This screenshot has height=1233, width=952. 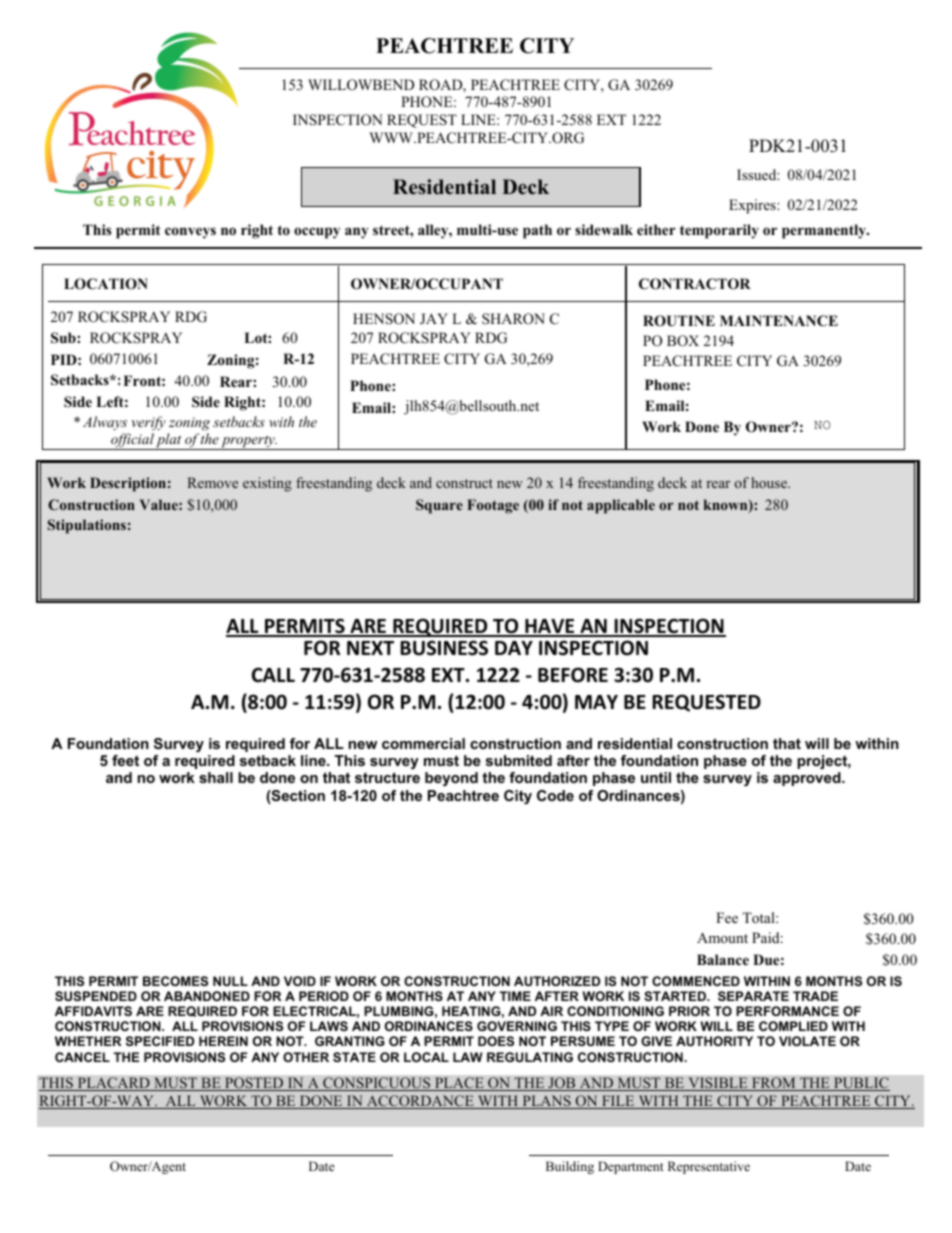 What do you see at coordinates (537, 231) in the screenshot?
I see `path` at bounding box center [537, 231].
